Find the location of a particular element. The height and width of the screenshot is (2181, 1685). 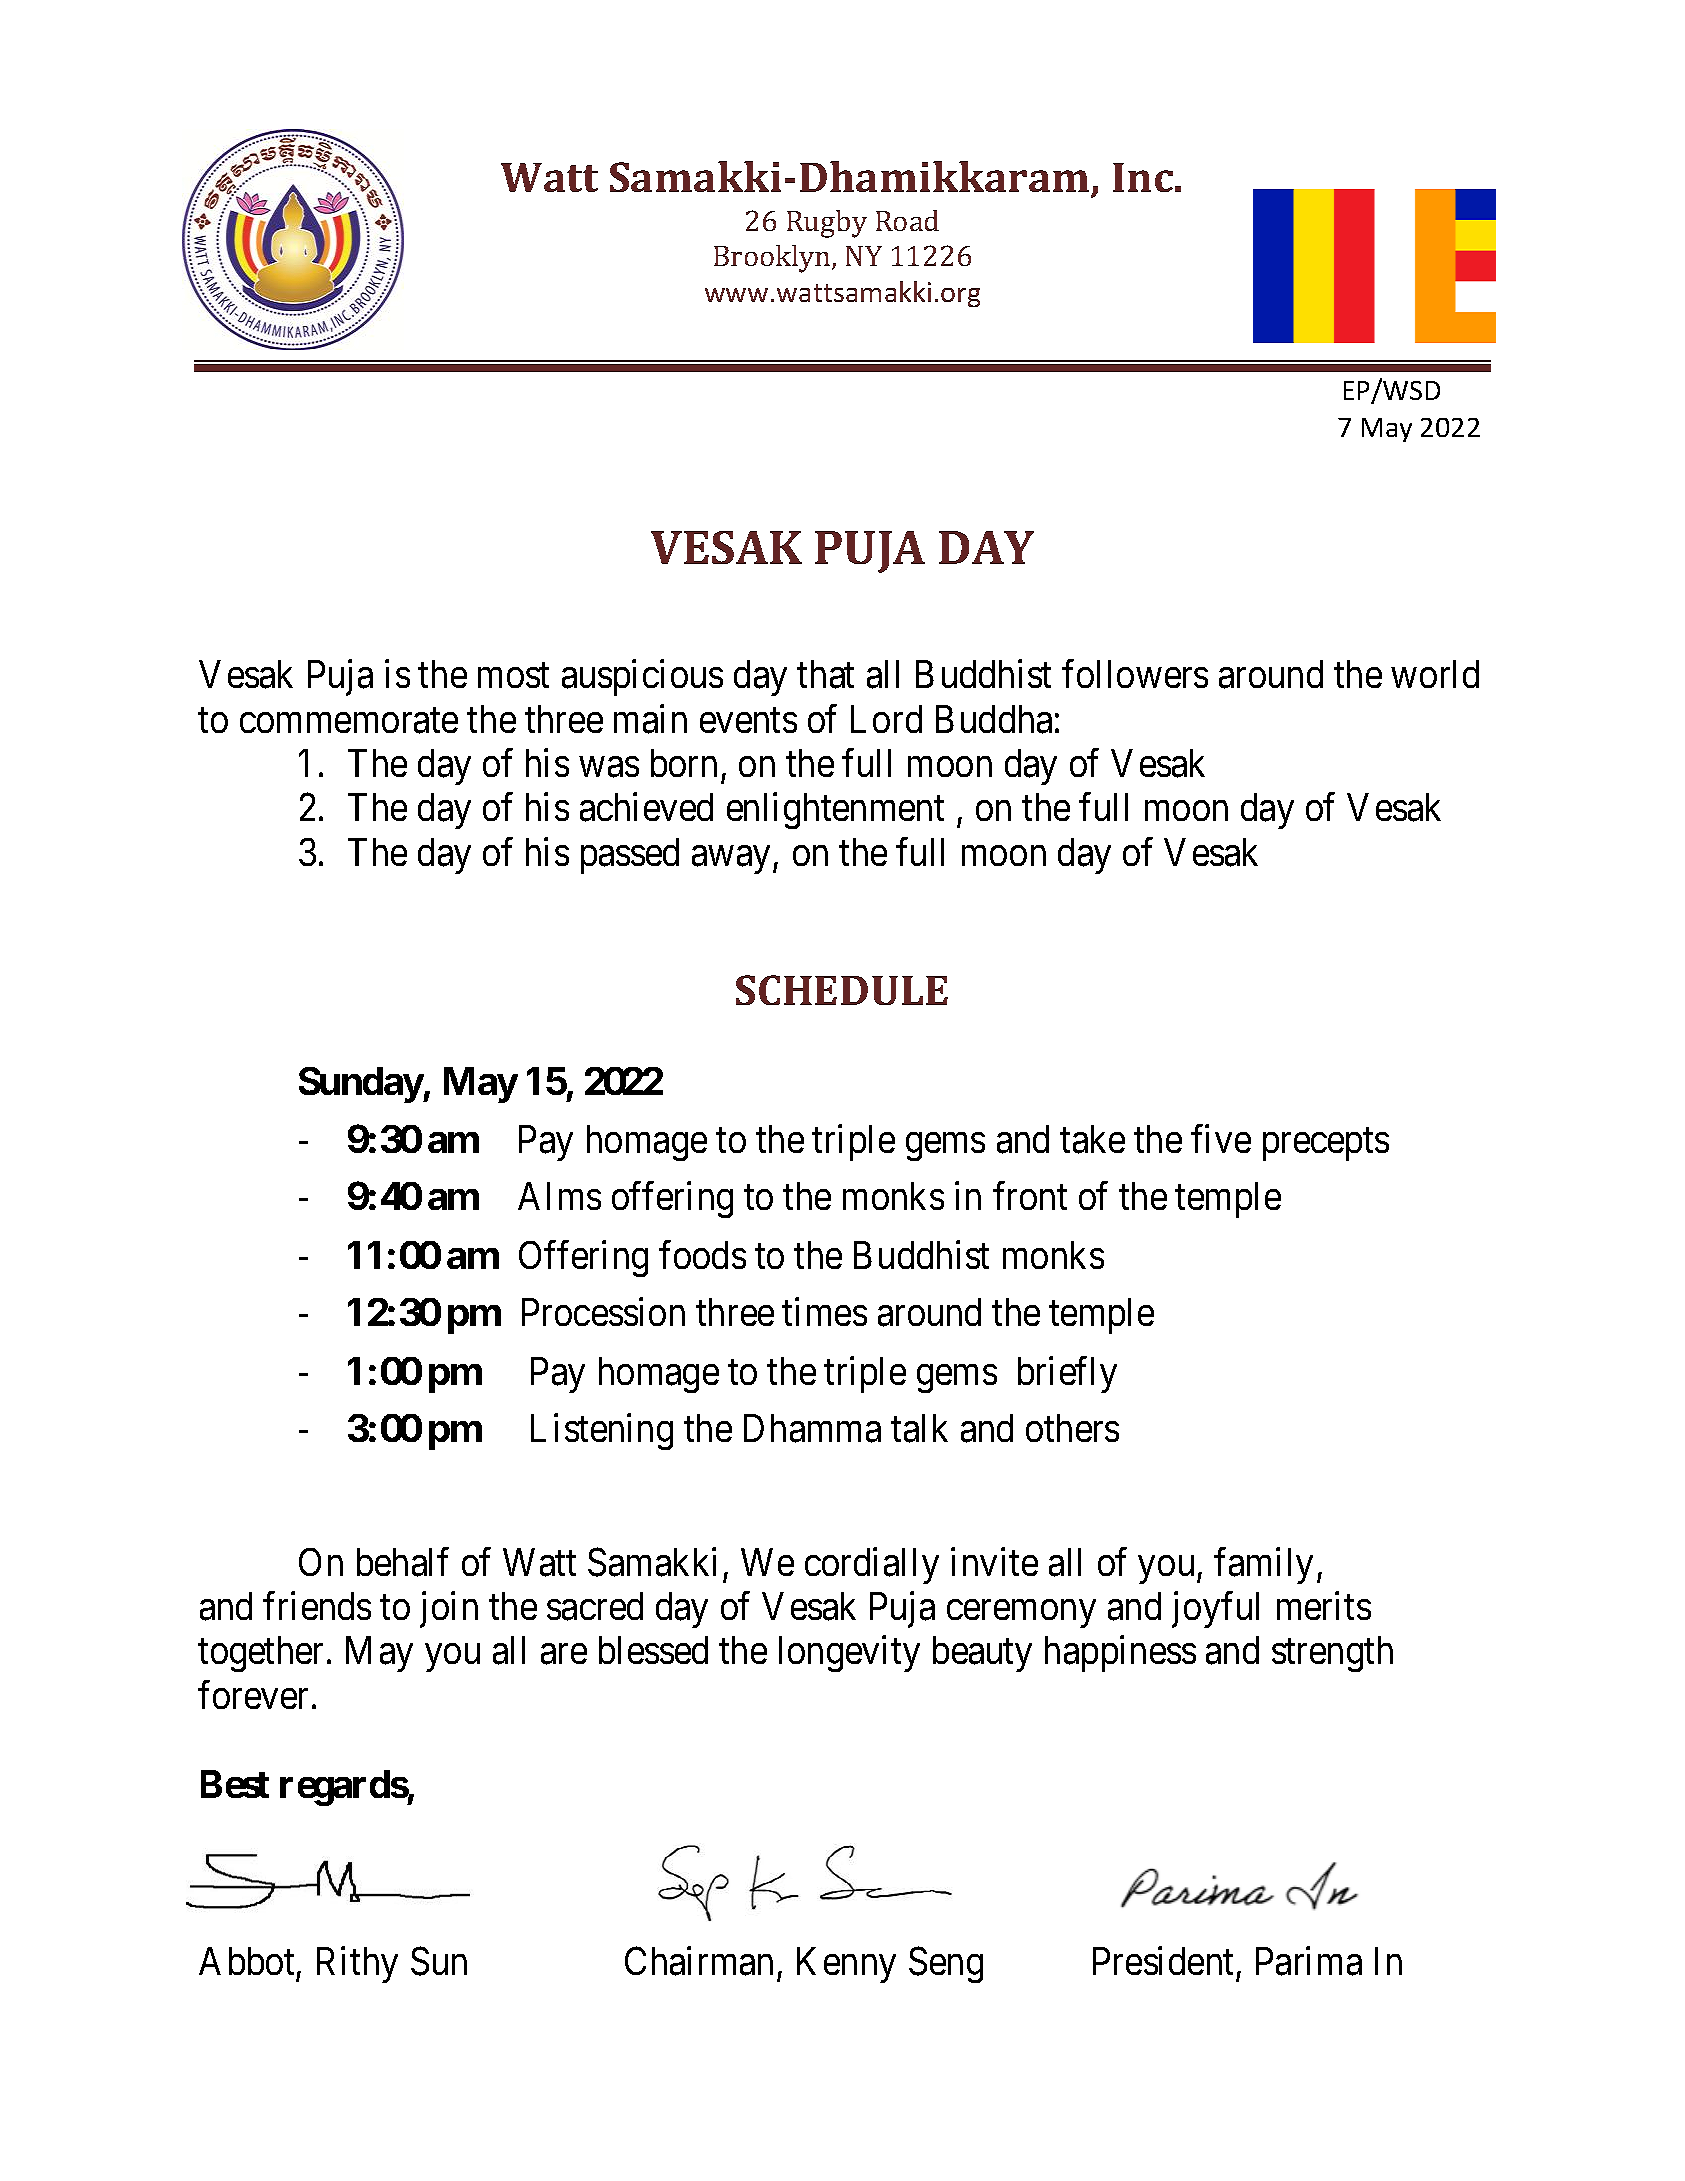

behalf is located at coordinates (403, 1562).
